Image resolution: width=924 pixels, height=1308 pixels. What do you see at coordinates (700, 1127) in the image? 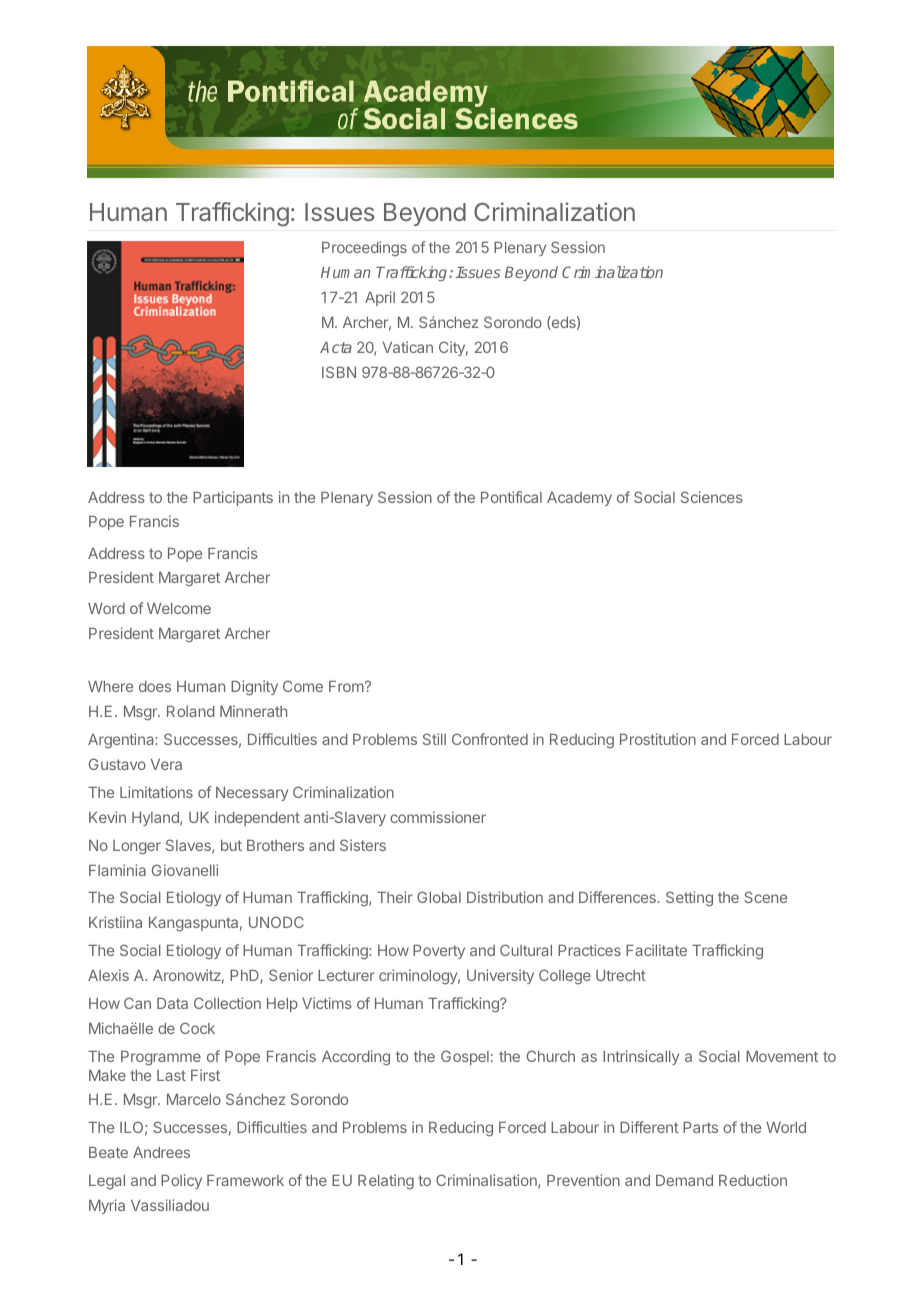
I see `Parts` at bounding box center [700, 1127].
